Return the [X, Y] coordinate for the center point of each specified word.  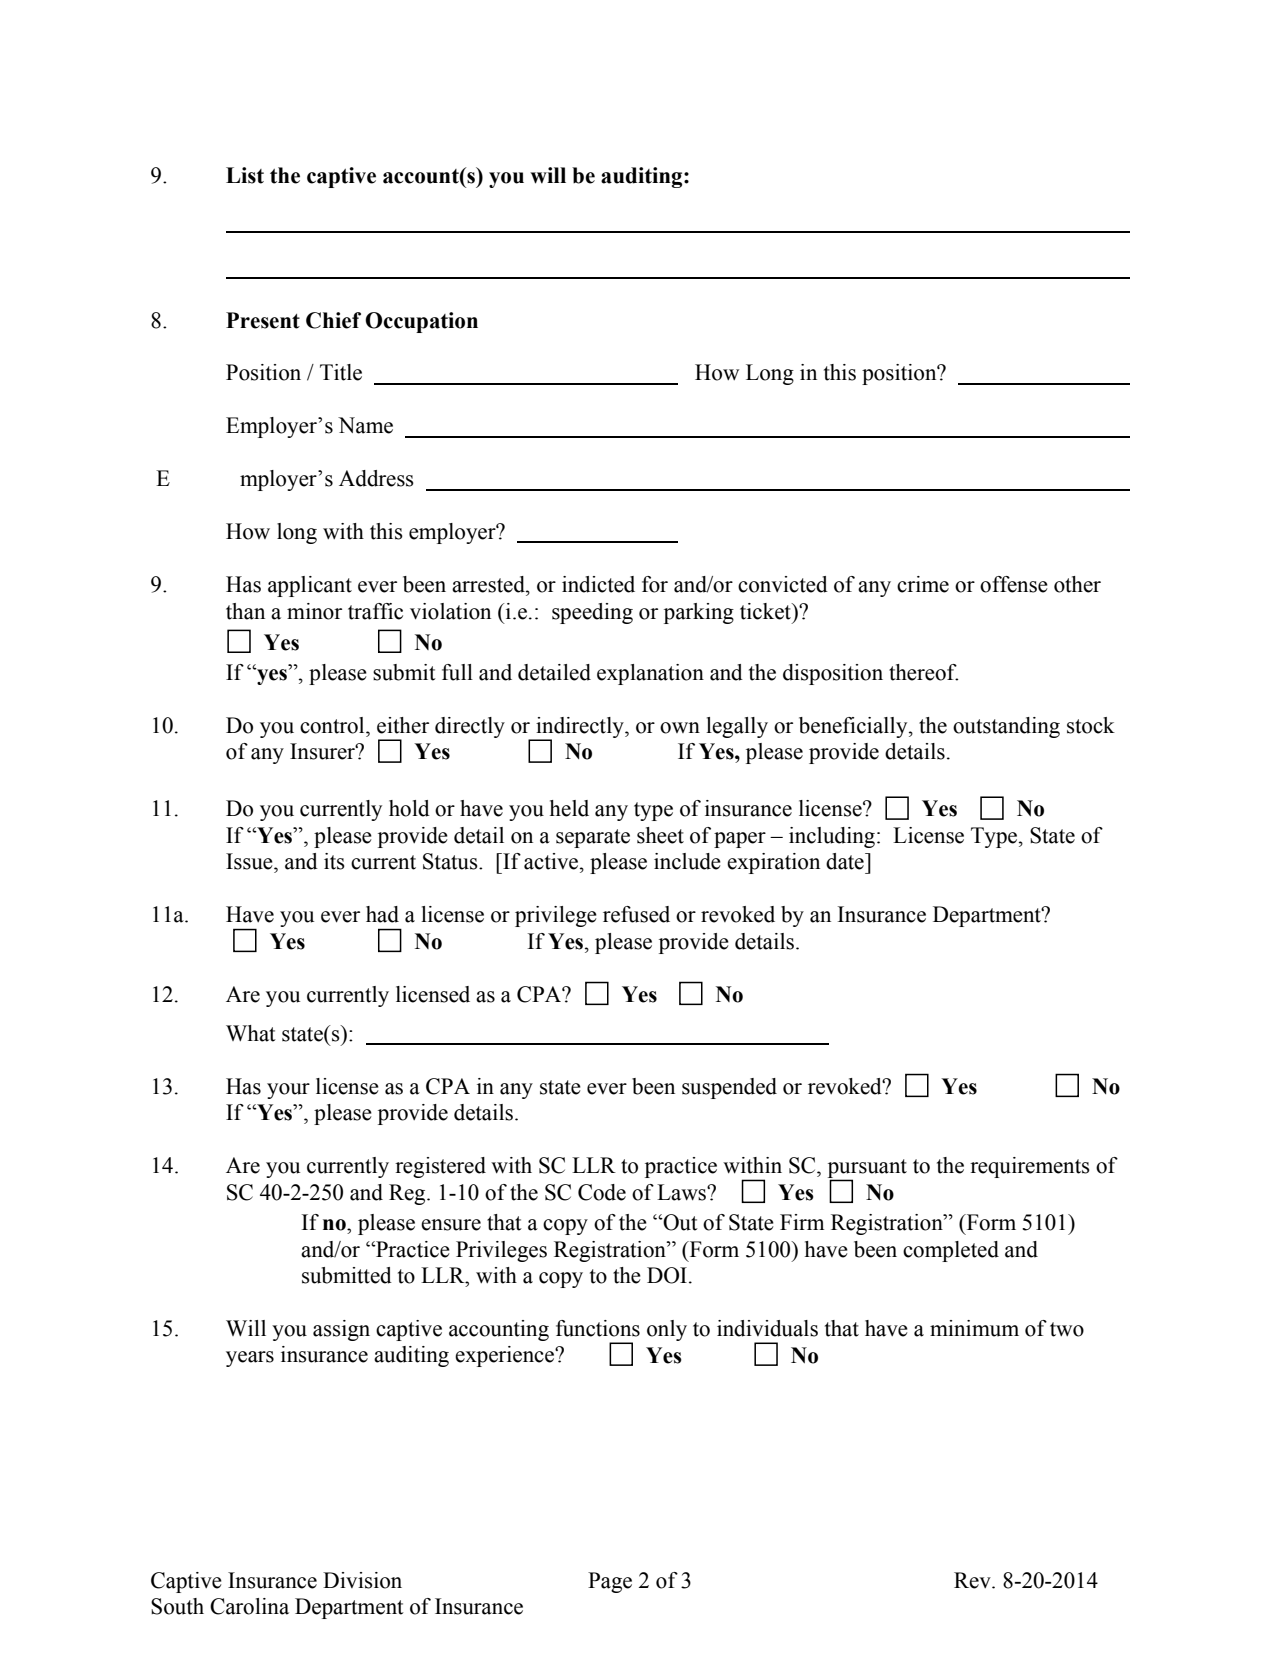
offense [1014, 584]
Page [610, 1582]
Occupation [421, 322]
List [245, 175]
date [846, 861]
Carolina [249, 1606]
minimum [974, 1328]
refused [636, 914]
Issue [250, 861]
